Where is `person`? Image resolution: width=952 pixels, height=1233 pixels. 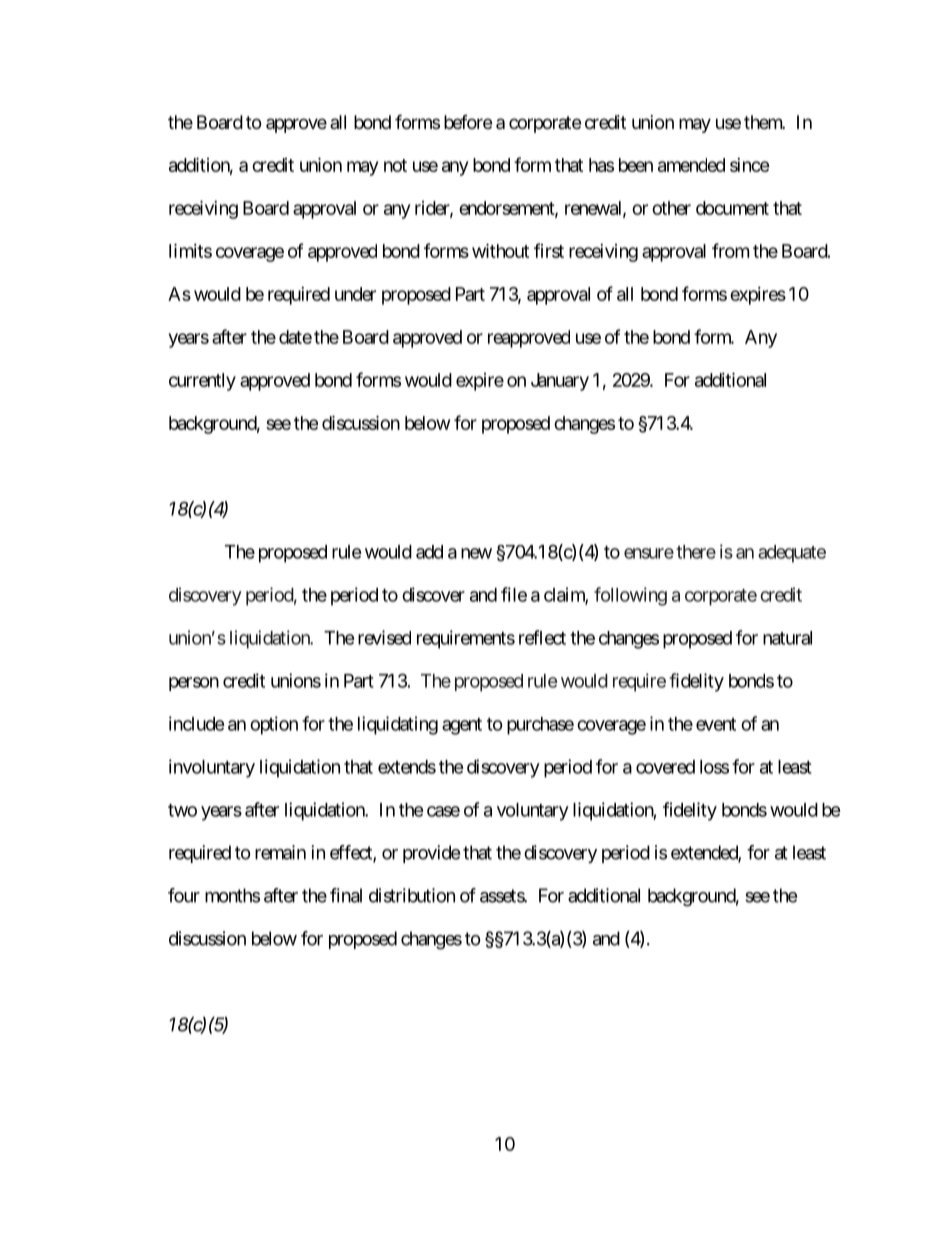 person is located at coordinates (194, 684).
